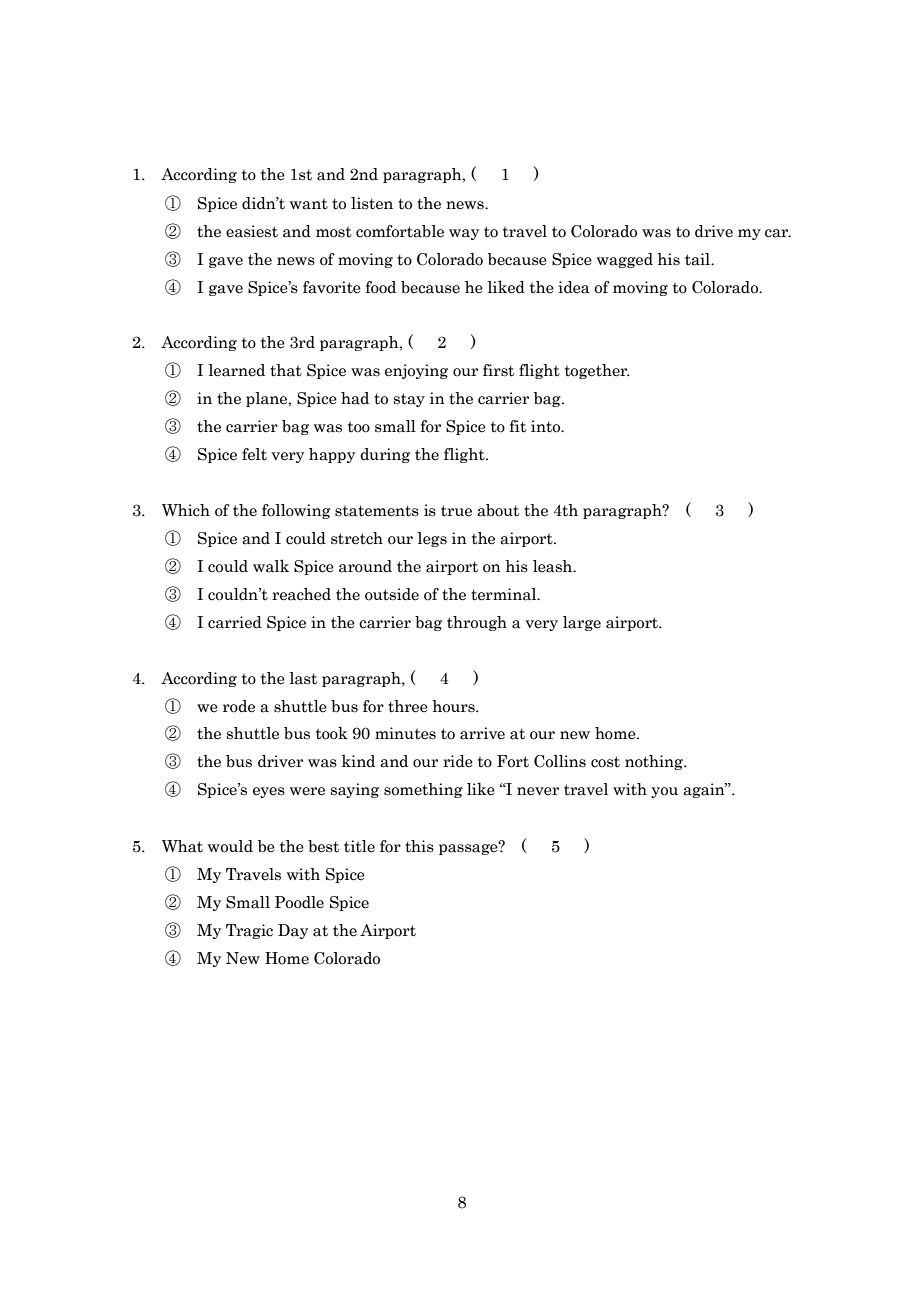 The width and height of the screenshot is (924, 1308). I want to click on large, so click(582, 623).
